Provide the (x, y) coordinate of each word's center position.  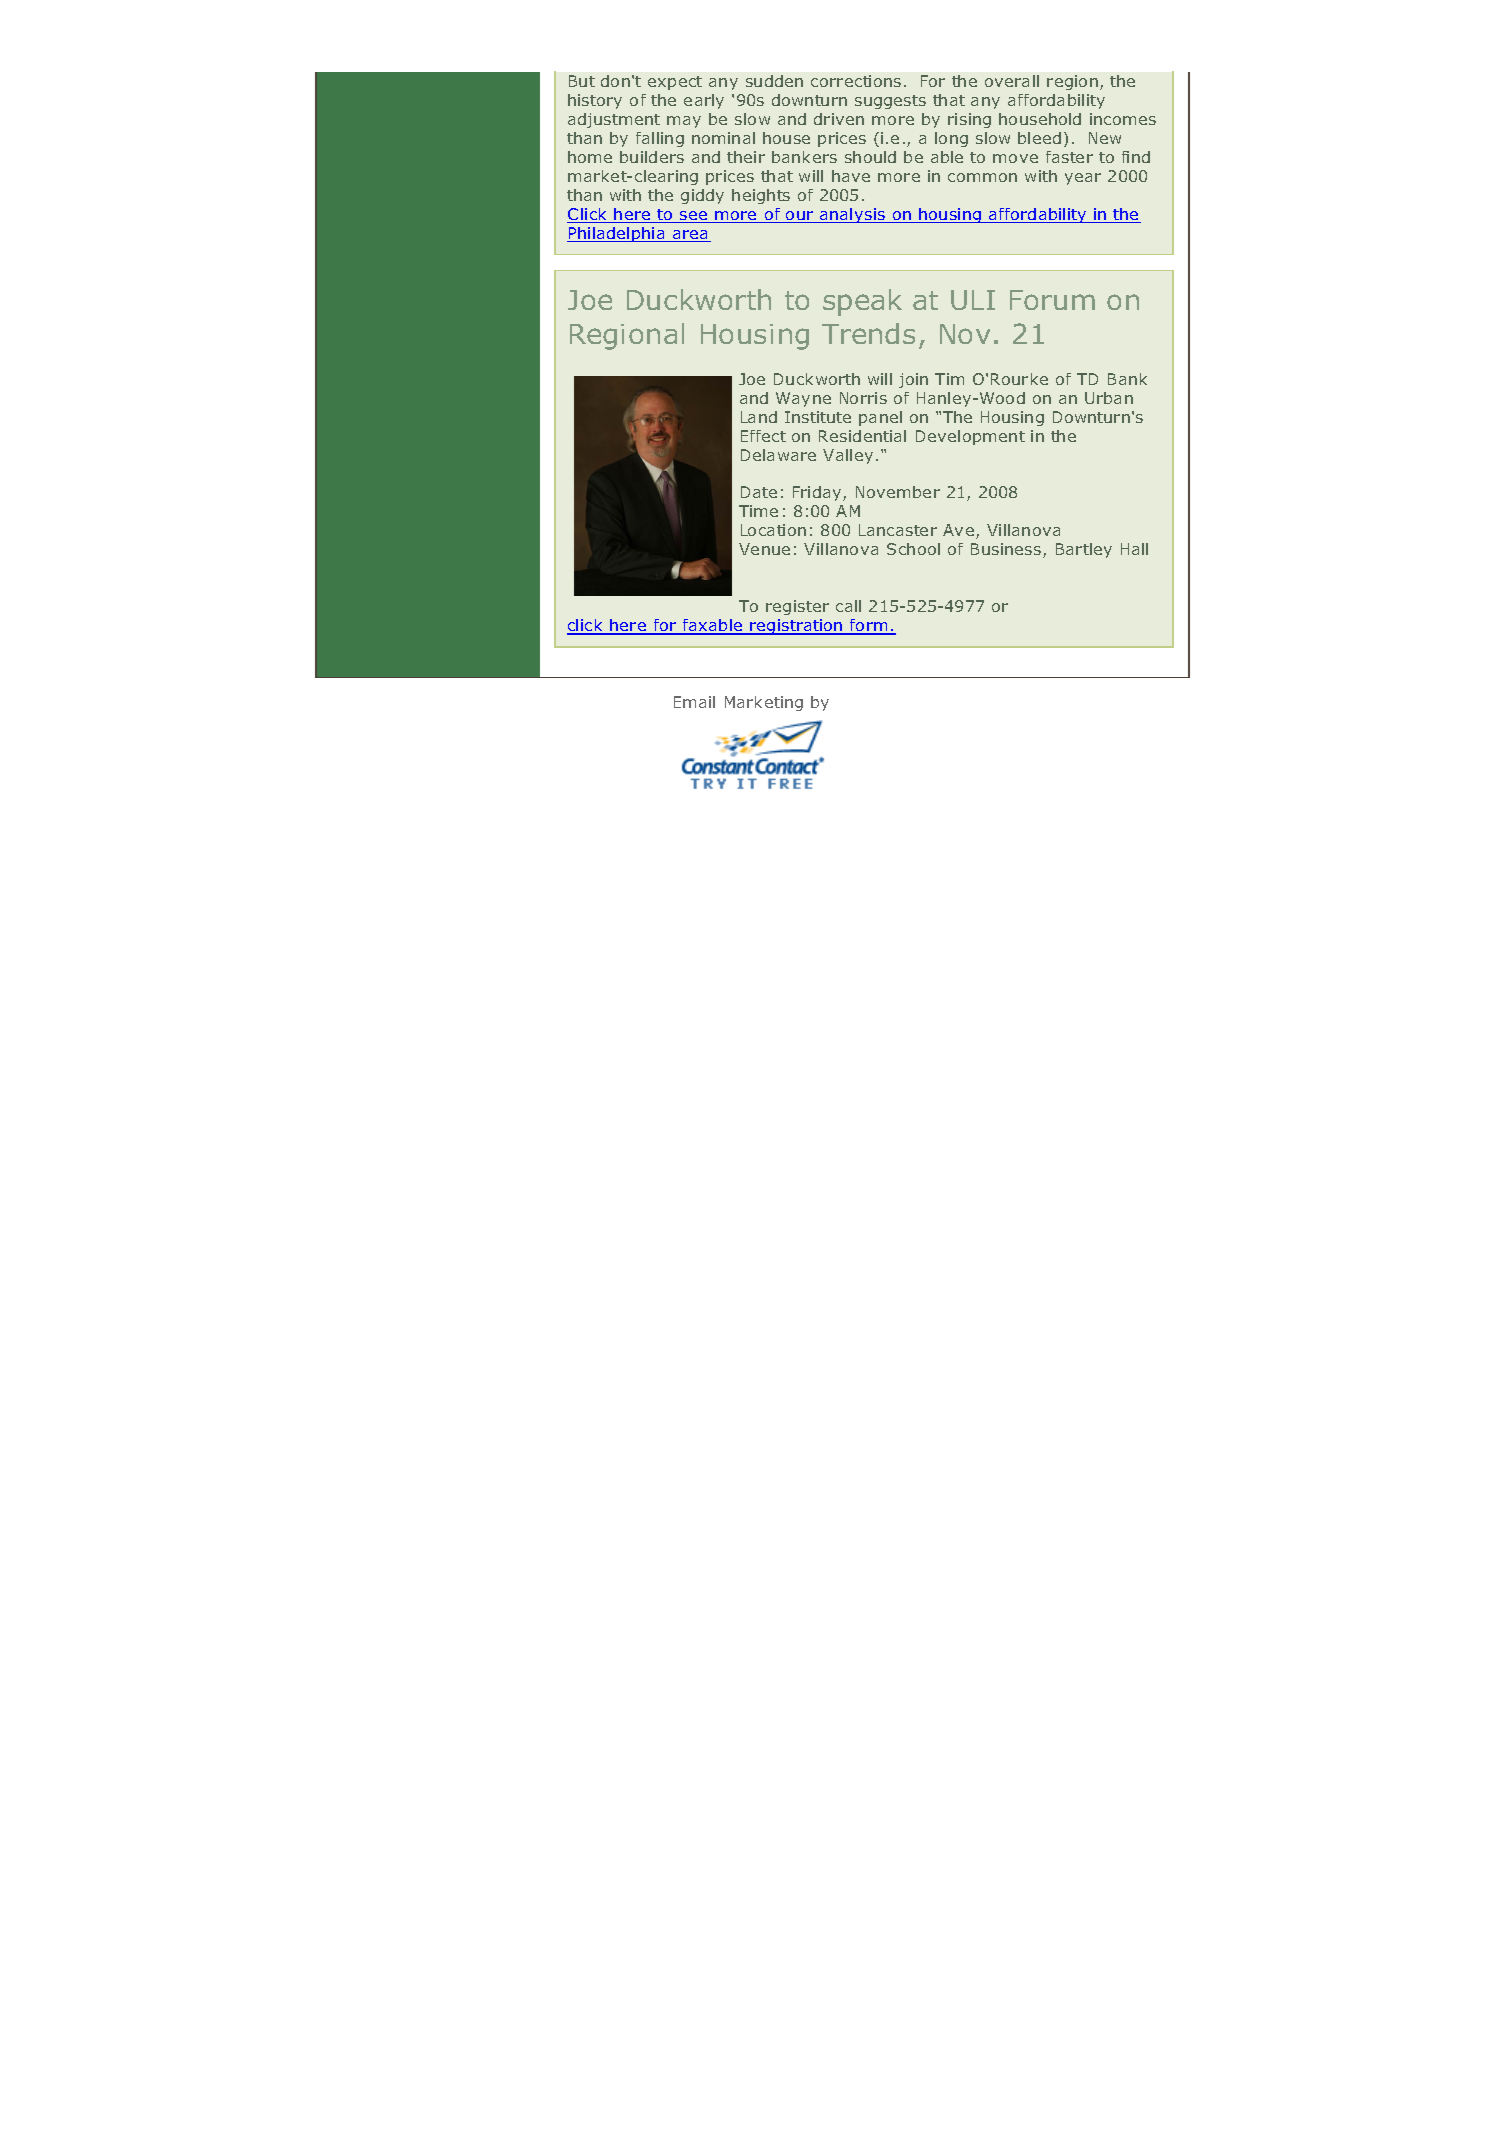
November (898, 492)
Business (1007, 550)
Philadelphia (617, 234)
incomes (1123, 119)
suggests (890, 102)
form (869, 626)
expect (675, 83)
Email (694, 702)
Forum (1052, 300)
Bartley (1084, 550)
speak (862, 302)
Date (759, 492)
